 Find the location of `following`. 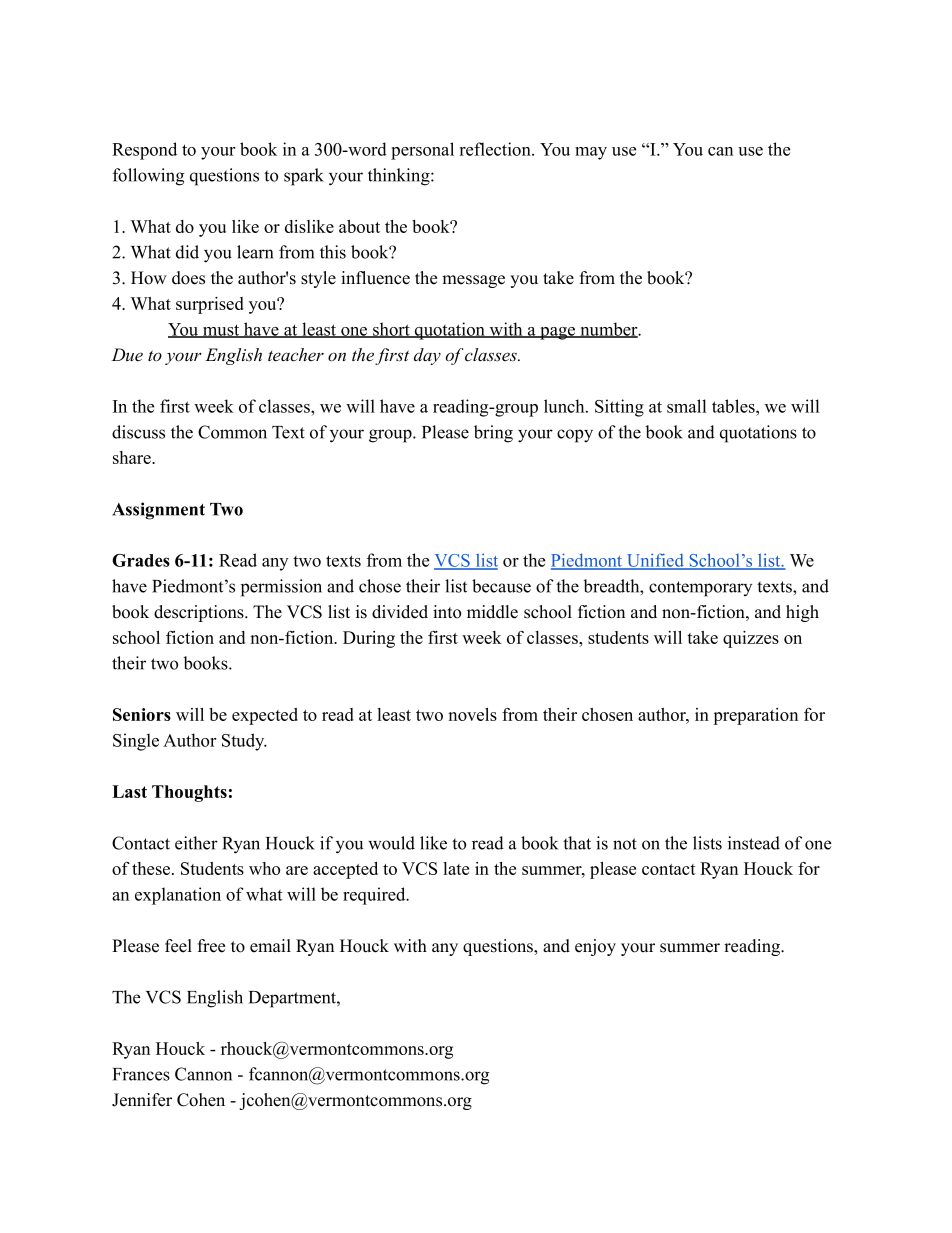

following is located at coordinates (148, 177).
